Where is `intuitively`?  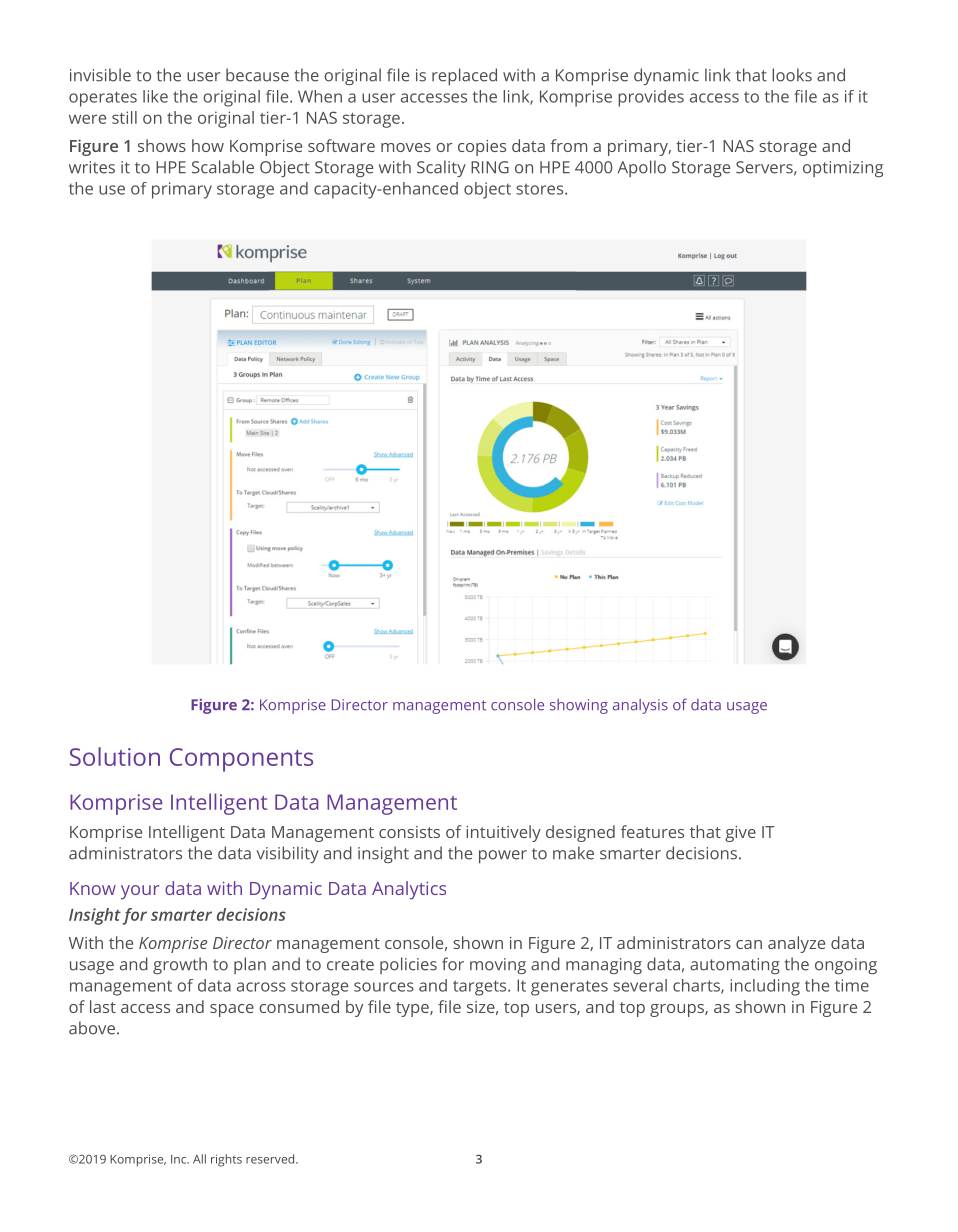 intuitively is located at coordinates (503, 833).
